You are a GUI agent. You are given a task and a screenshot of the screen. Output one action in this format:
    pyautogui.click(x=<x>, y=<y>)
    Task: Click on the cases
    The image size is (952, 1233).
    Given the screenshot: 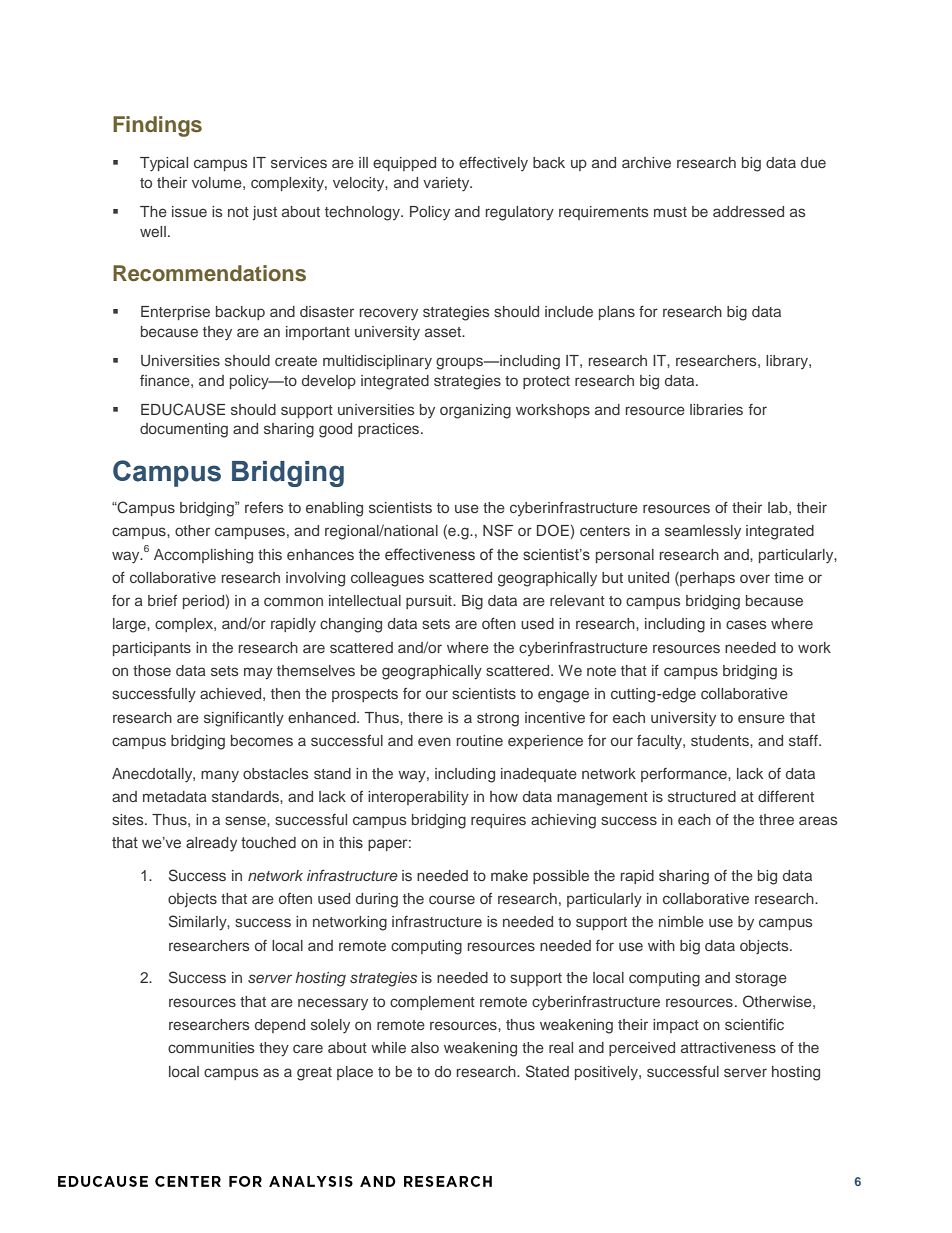 What is the action you would take?
    pyautogui.click(x=746, y=624)
